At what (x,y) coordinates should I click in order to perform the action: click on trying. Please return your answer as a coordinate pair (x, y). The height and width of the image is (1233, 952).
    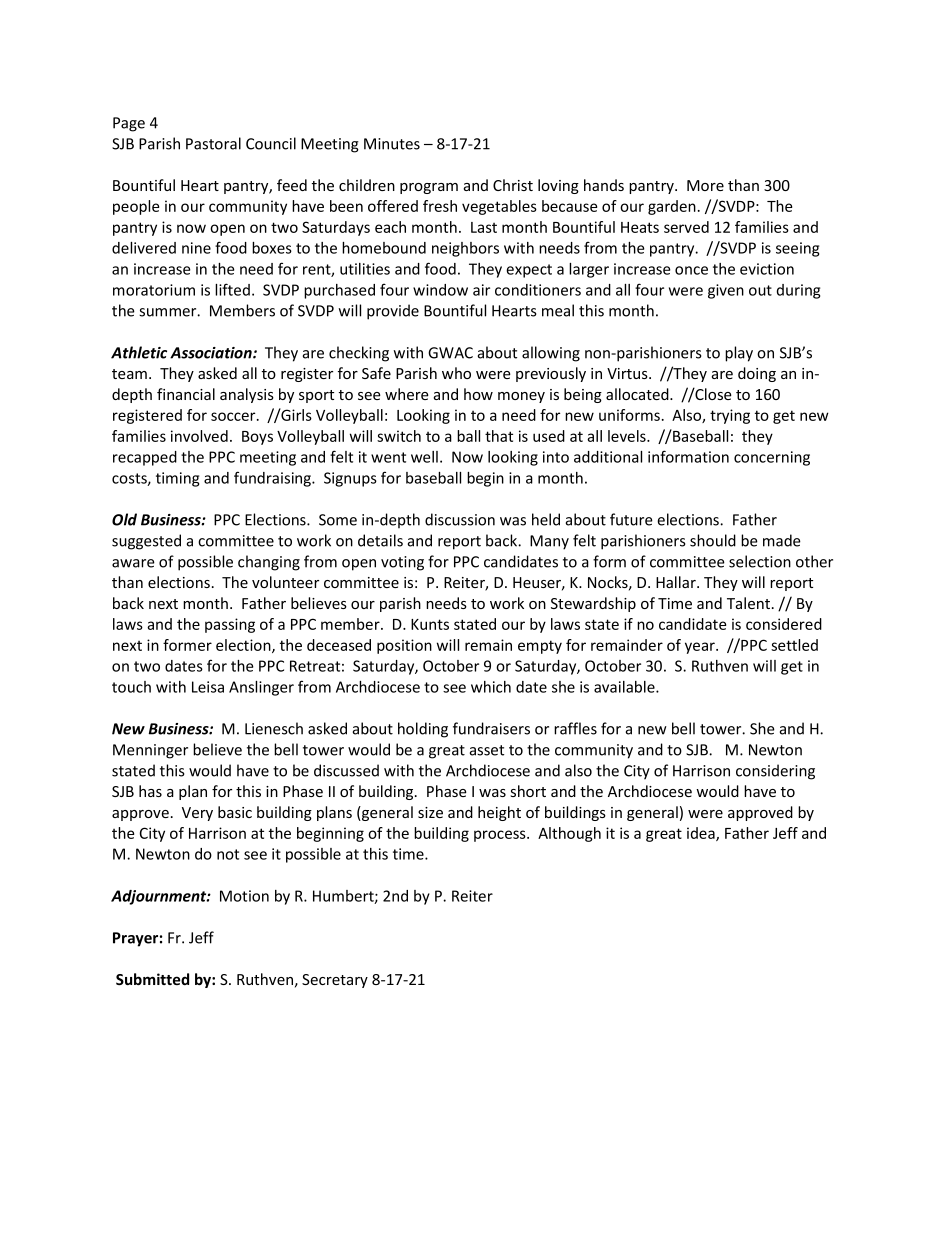
    Looking at the image, I should click on (730, 416).
